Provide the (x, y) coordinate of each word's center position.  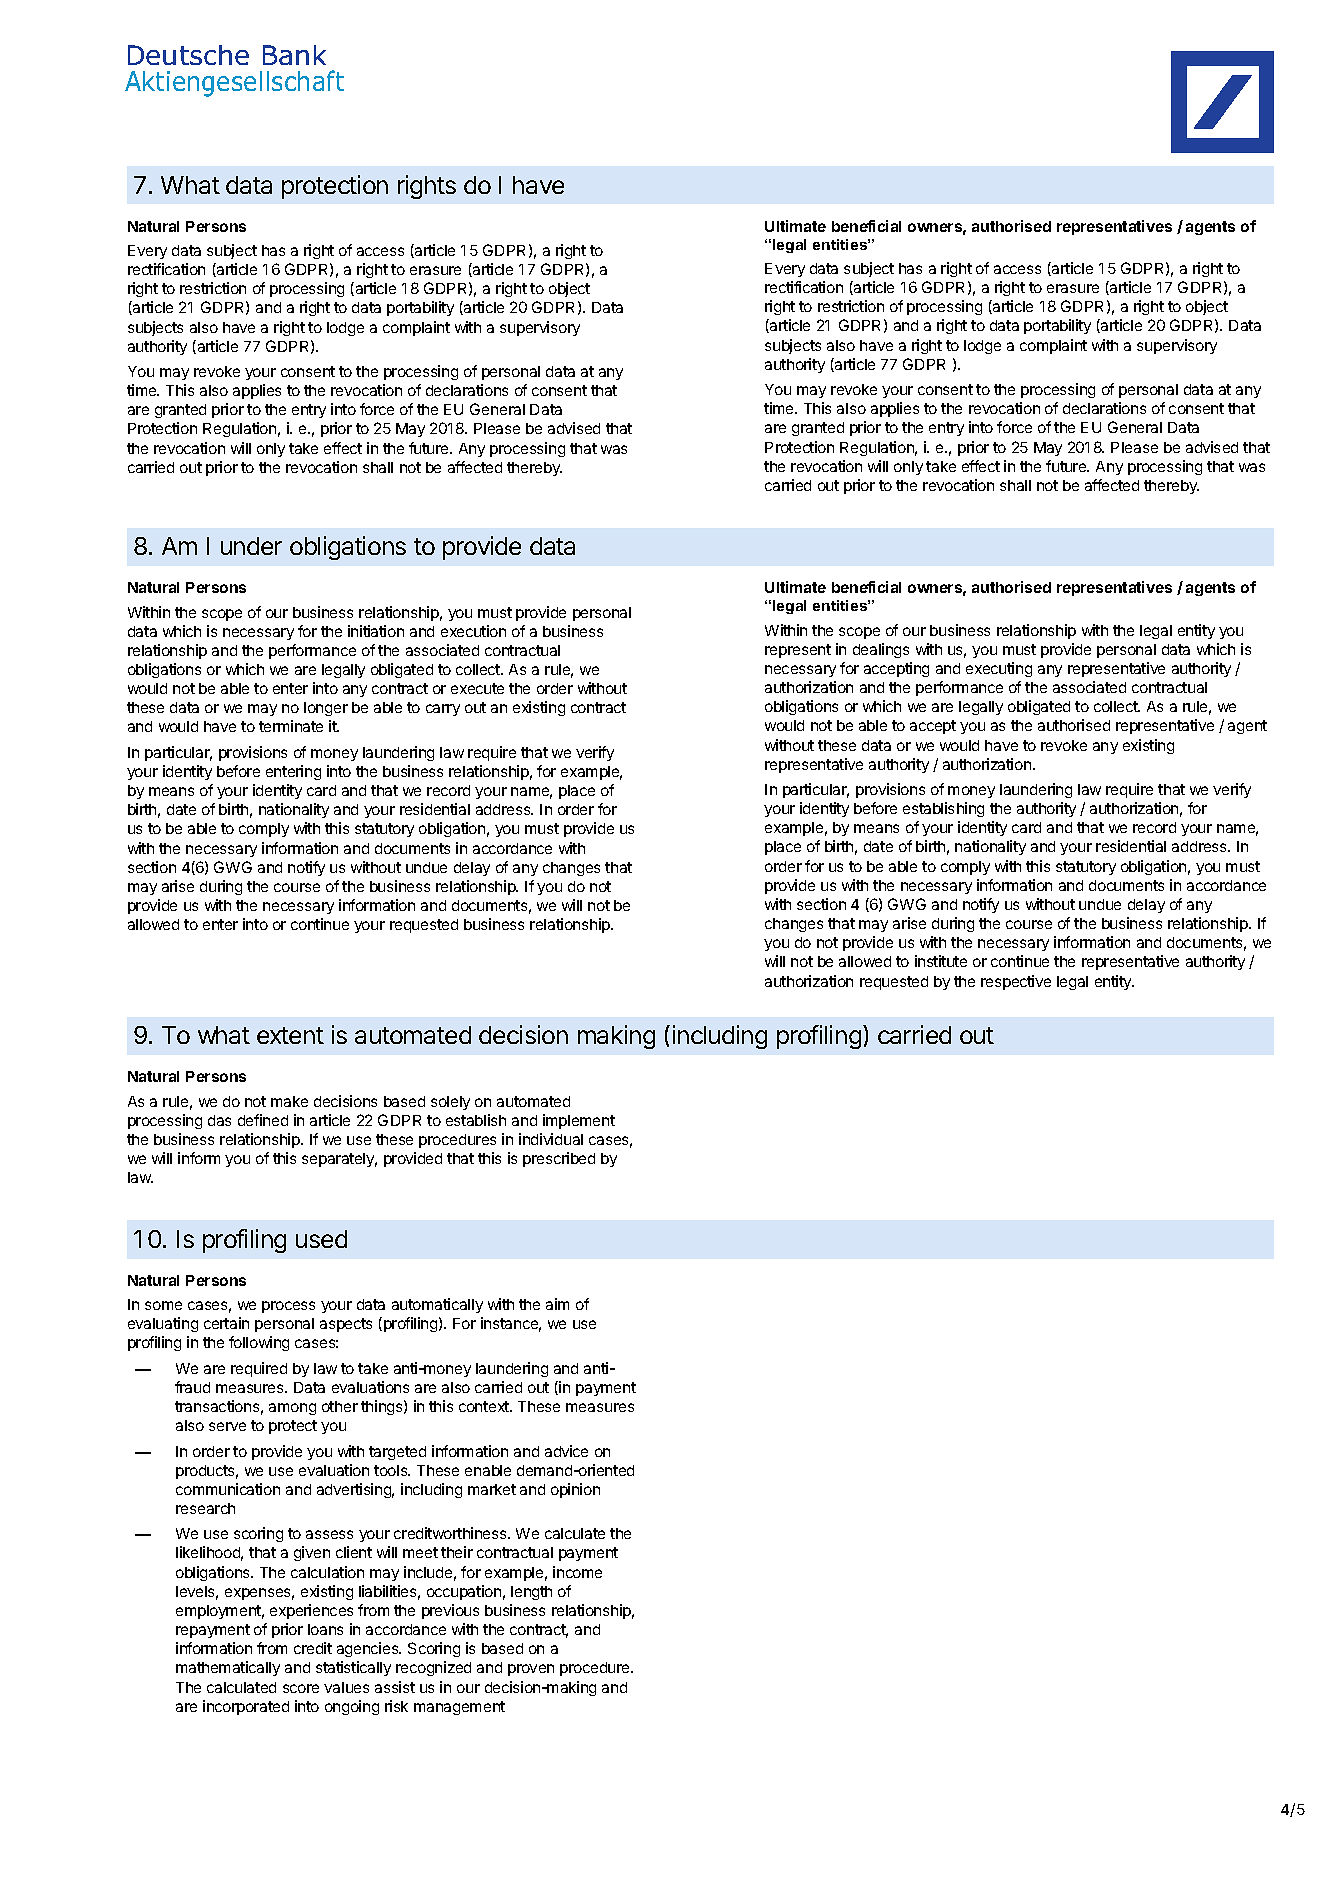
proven (531, 1670)
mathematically (228, 1668)
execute (477, 688)
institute (941, 961)
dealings (881, 650)
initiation (376, 631)
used (321, 1239)
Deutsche (188, 55)
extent (290, 1035)
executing (999, 669)
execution (473, 631)
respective (1016, 982)
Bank (294, 55)
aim (557, 1304)
